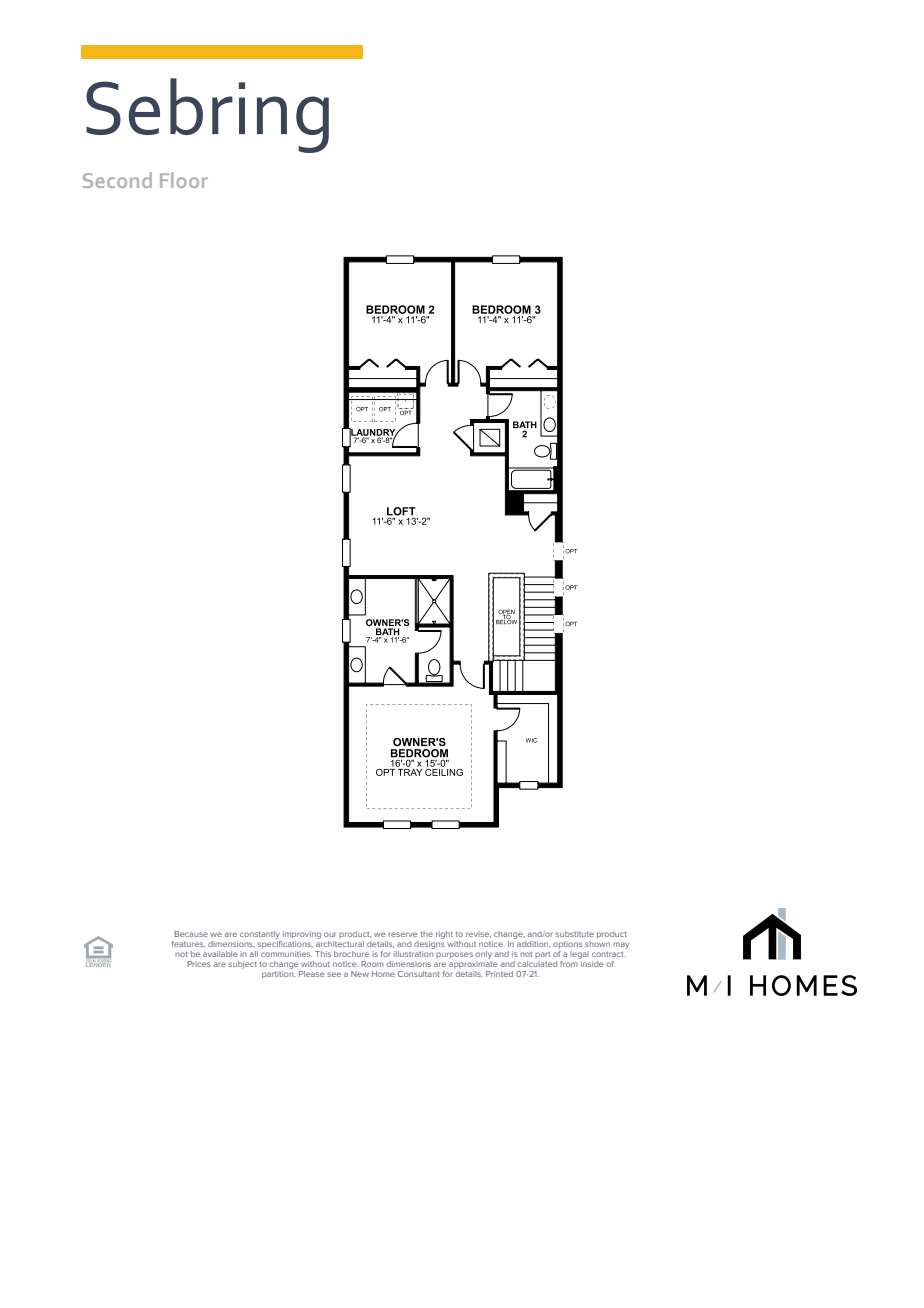 Image resolution: width=924 pixels, height=1308 pixels. Describe the element at coordinates (532, 943) in the page. I see `addition` at that location.
